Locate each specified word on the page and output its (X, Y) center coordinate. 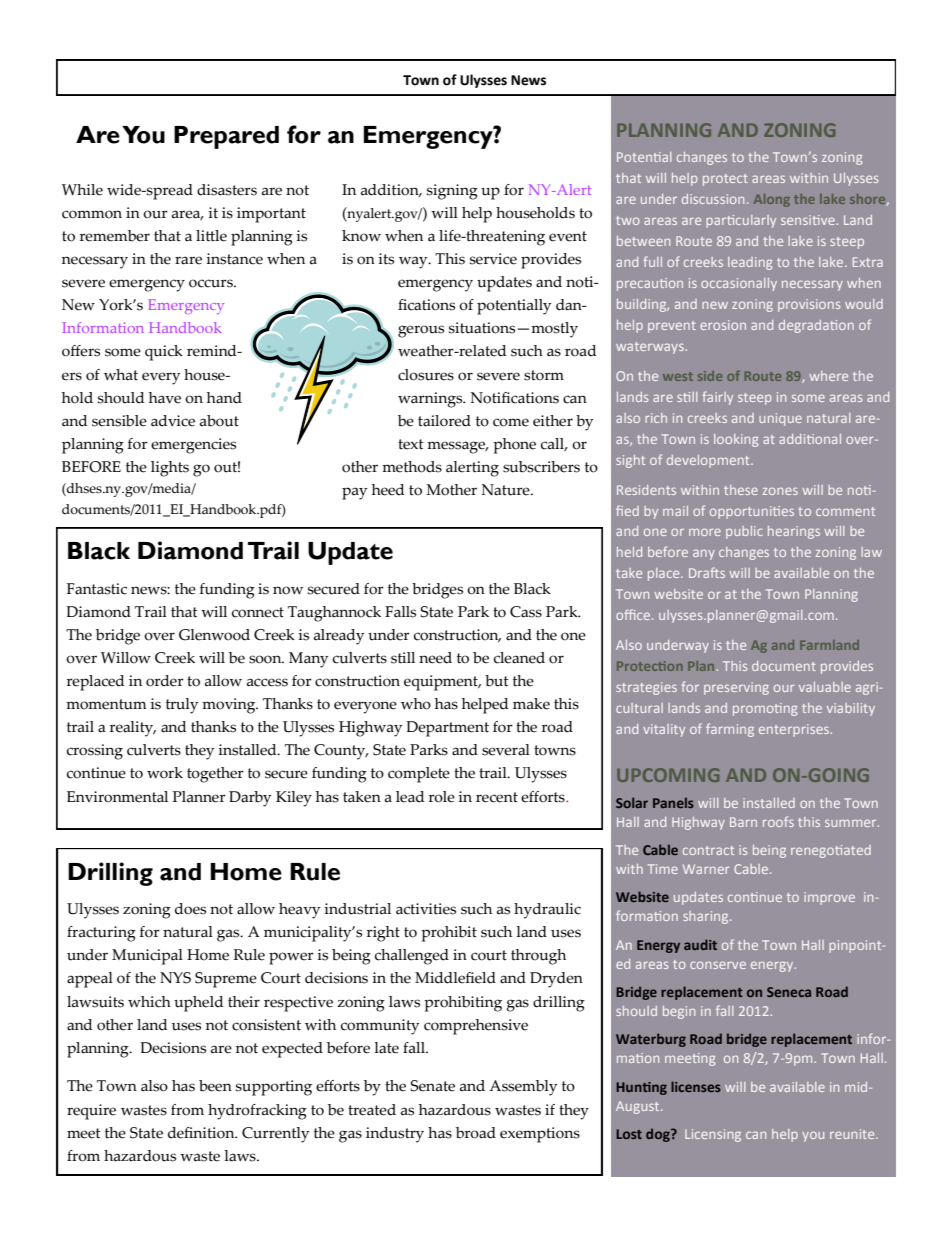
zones (780, 491)
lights (170, 469)
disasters (227, 190)
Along (772, 200)
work (165, 773)
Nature (507, 490)
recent (497, 797)
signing (452, 192)
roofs (778, 821)
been (215, 1086)
